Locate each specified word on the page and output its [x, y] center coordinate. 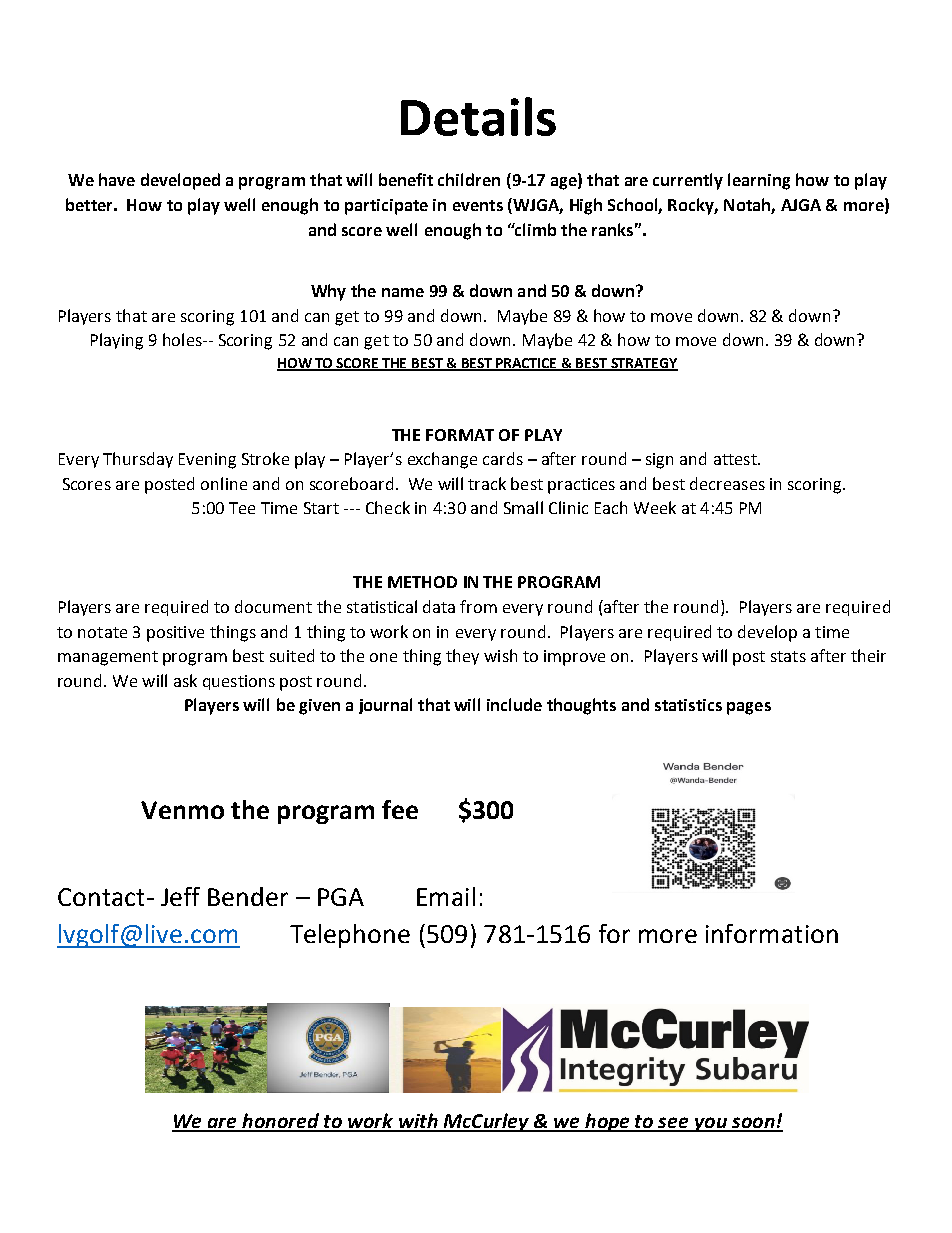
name [403, 292]
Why [328, 292]
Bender [248, 896]
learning [759, 181]
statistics [688, 705]
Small [523, 507]
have [117, 179]
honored [280, 1122]
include [514, 704]
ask [185, 680]
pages [749, 708]
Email [446, 896]
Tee [242, 508]
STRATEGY [643, 364]
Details [478, 116]
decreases [727, 483]
